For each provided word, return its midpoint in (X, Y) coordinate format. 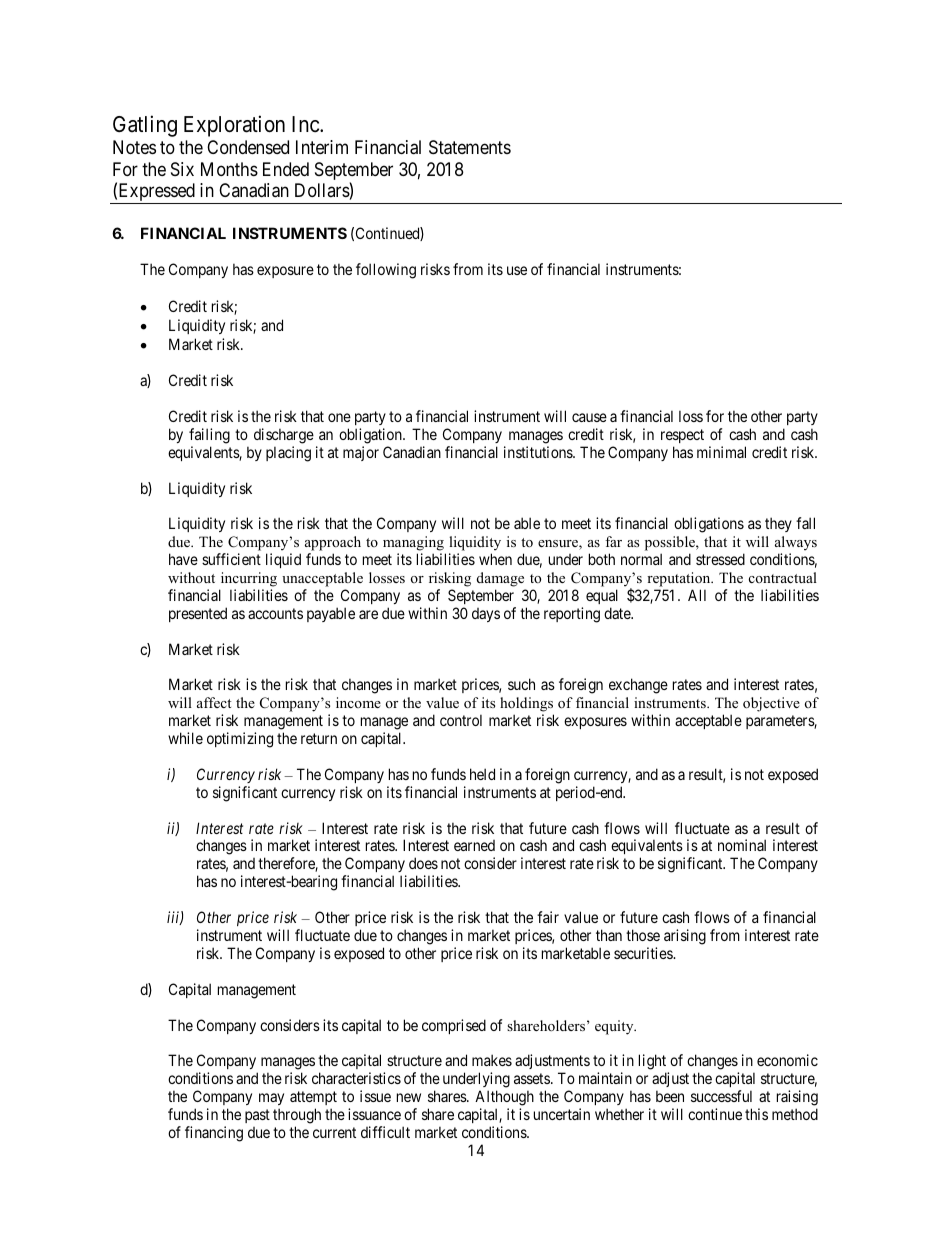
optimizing (240, 740)
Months (229, 169)
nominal (742, 845)
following (386, 271)
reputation (680, 579)
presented (198, 614)
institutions (539, 452)
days (486, 615)
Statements (470, 147)
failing (209, 436)
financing (214, 1134)
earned (474, 845)
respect (682, 436)
